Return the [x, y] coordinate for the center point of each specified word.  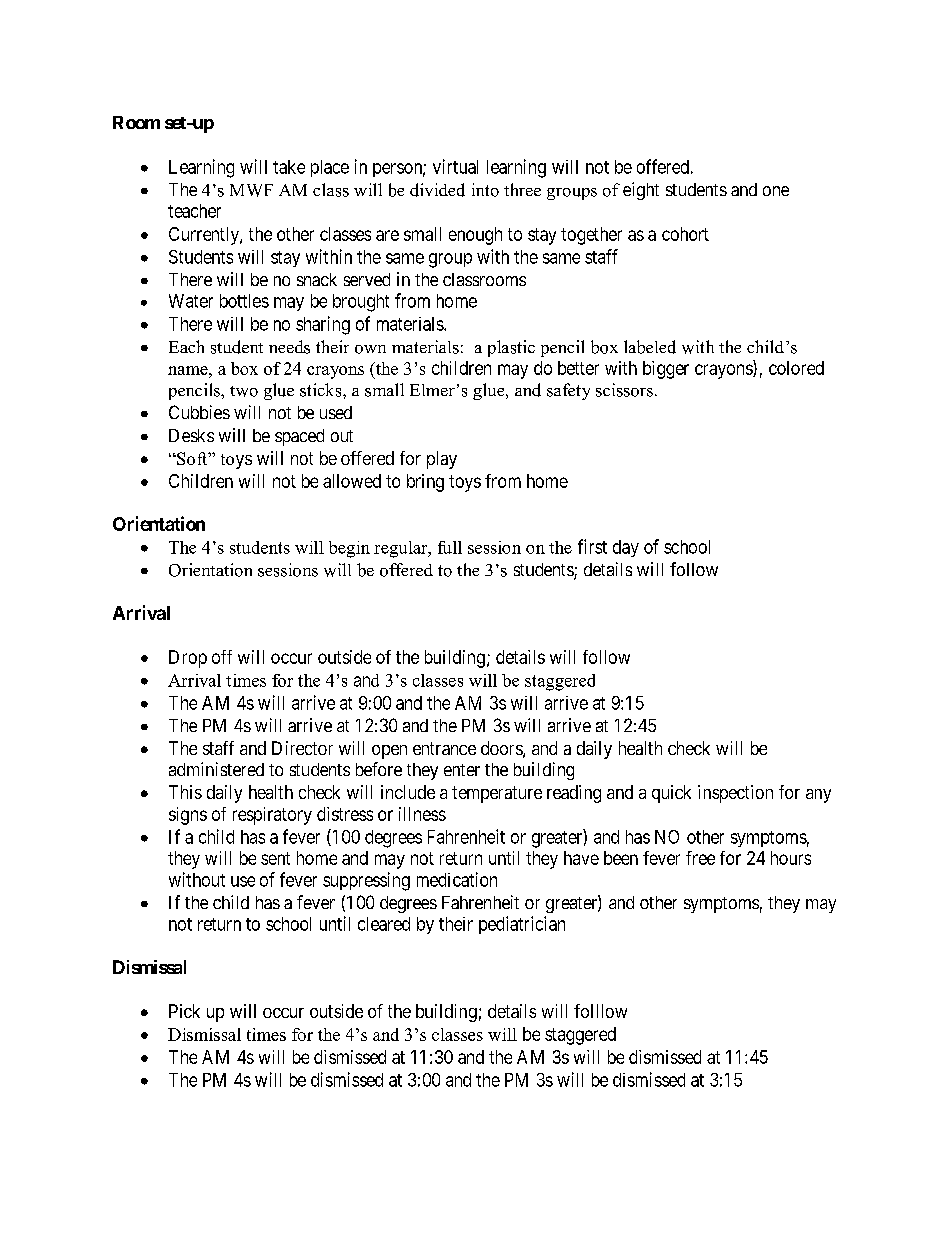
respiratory [272, 816]
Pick [184, 1011]
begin [349, 549]
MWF [251, 190]
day [626, 548]
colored [796, 368]
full [450, 547]
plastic [511, 348]
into [485, 190]
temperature [497, 794]
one [776, 191]
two [244, 391]
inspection [735, 794]
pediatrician [522, 925]
